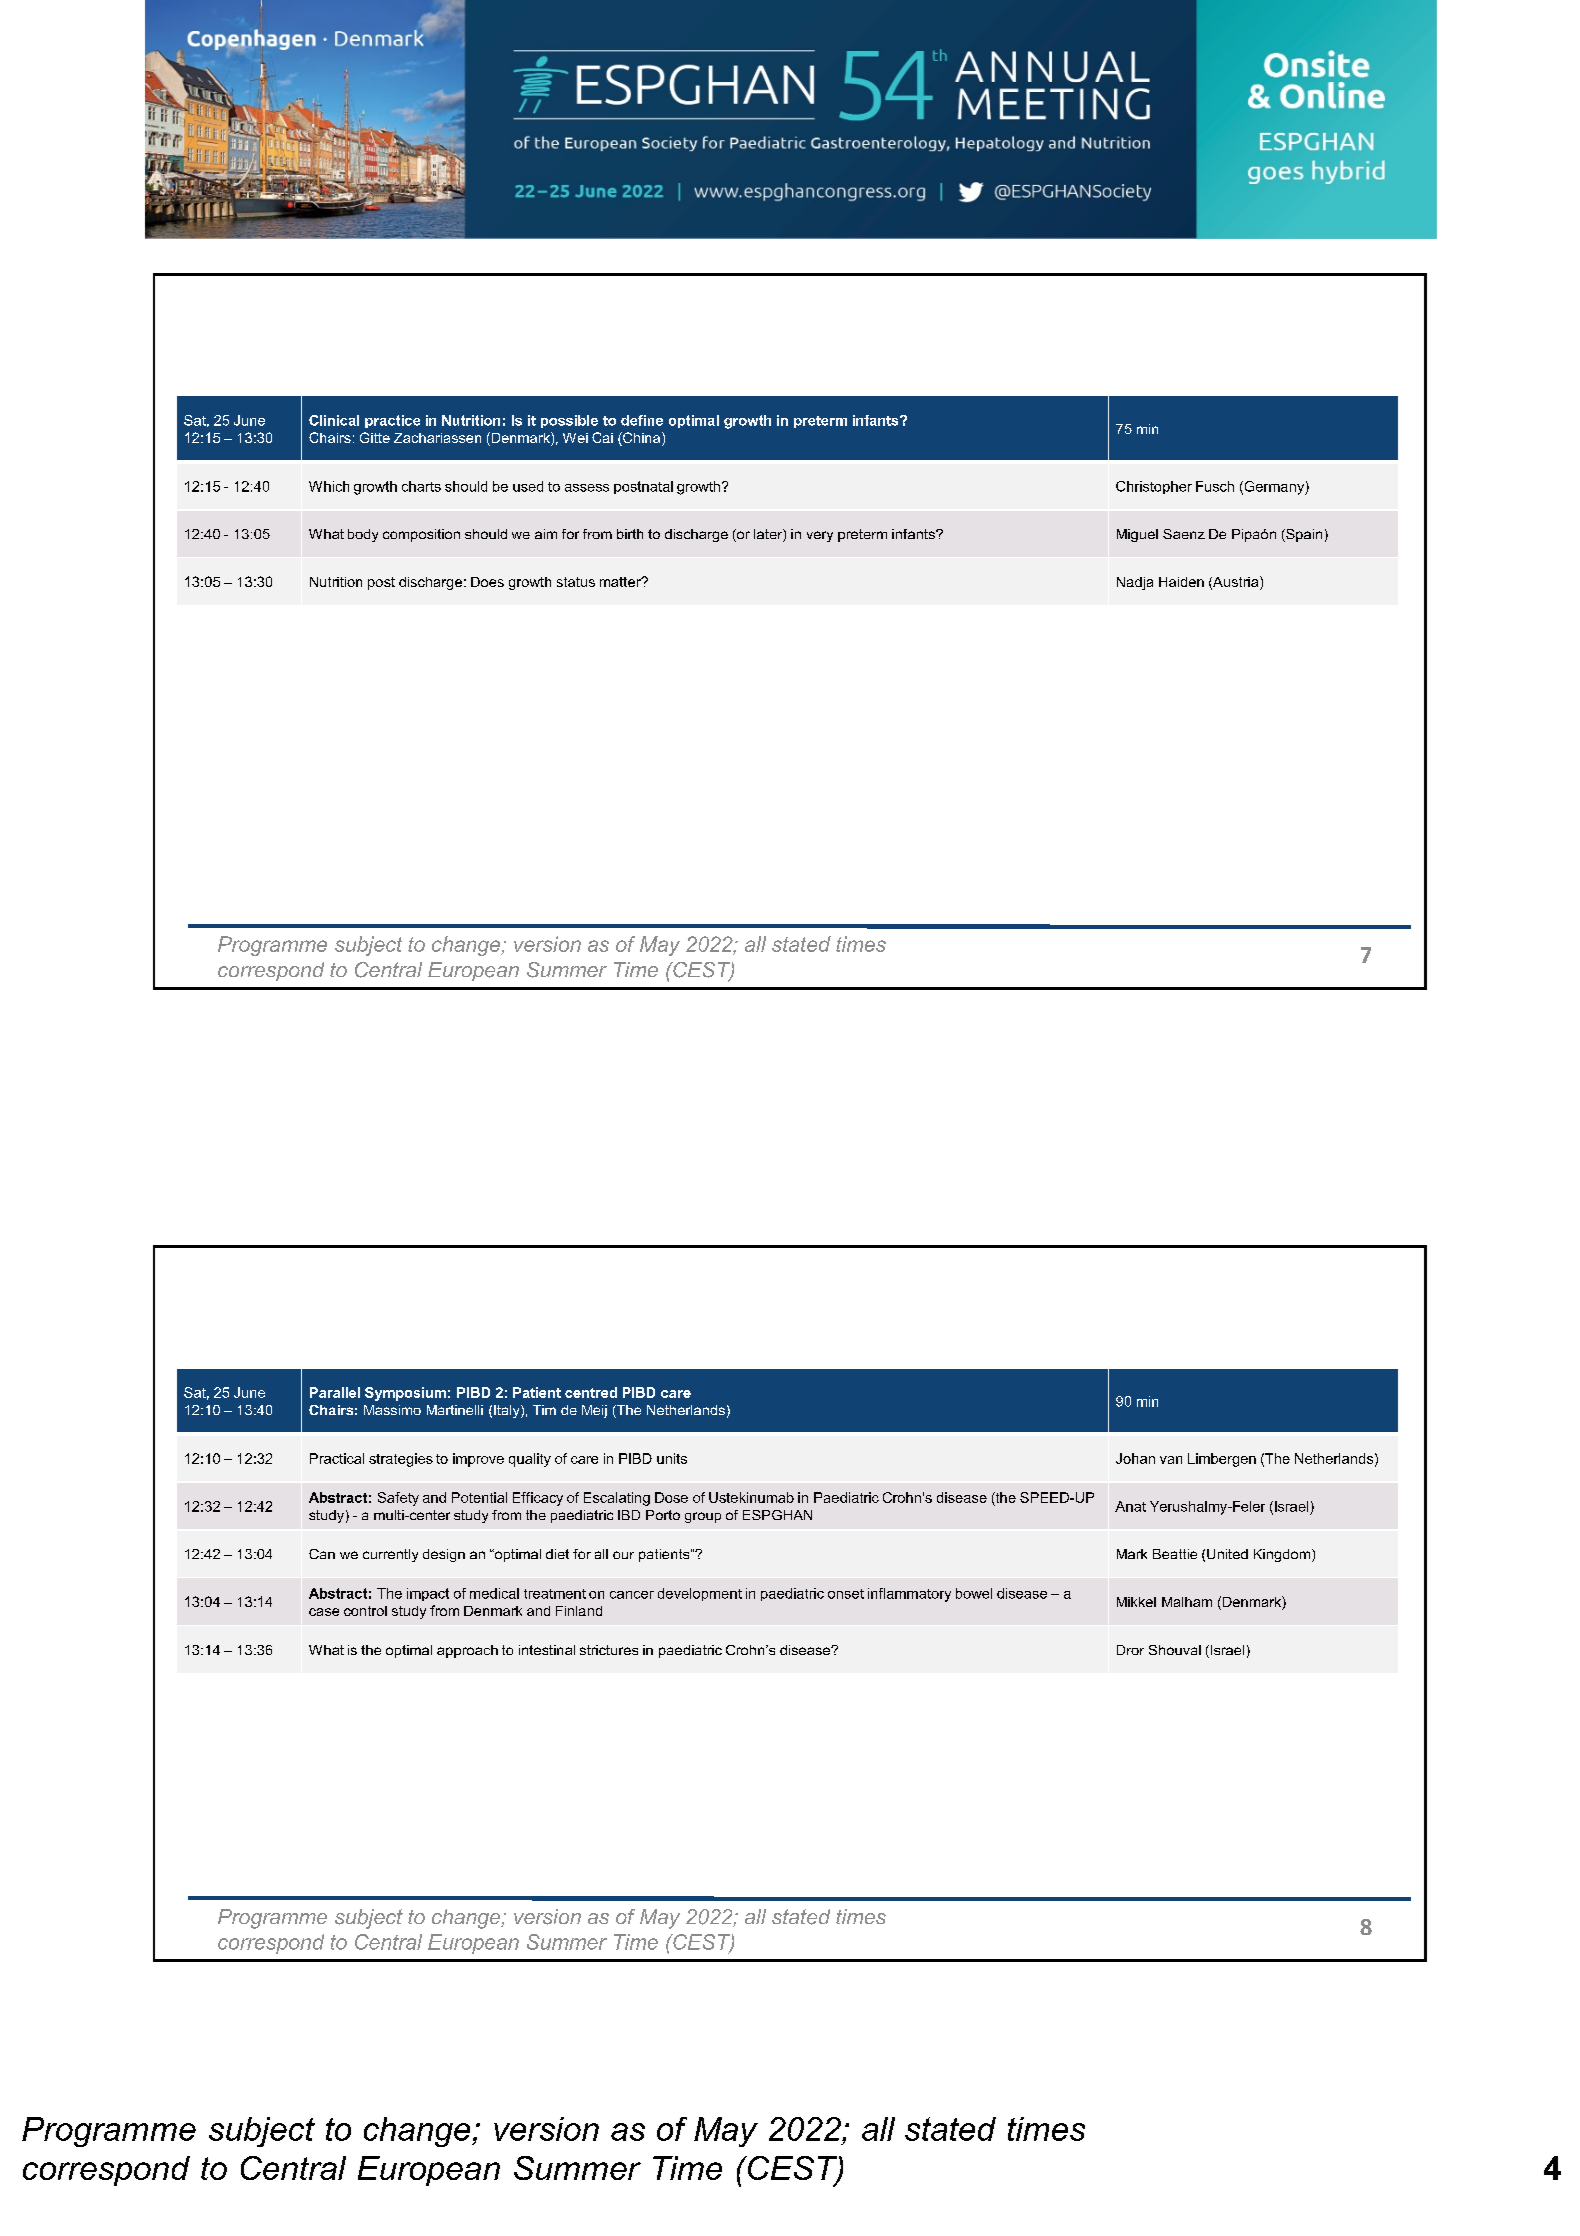 This screenshot has width=1580, height=2236. What do you see at coordinates (820, 536) in the screenshot?
I see `very` at bounding box center [820, 536].
